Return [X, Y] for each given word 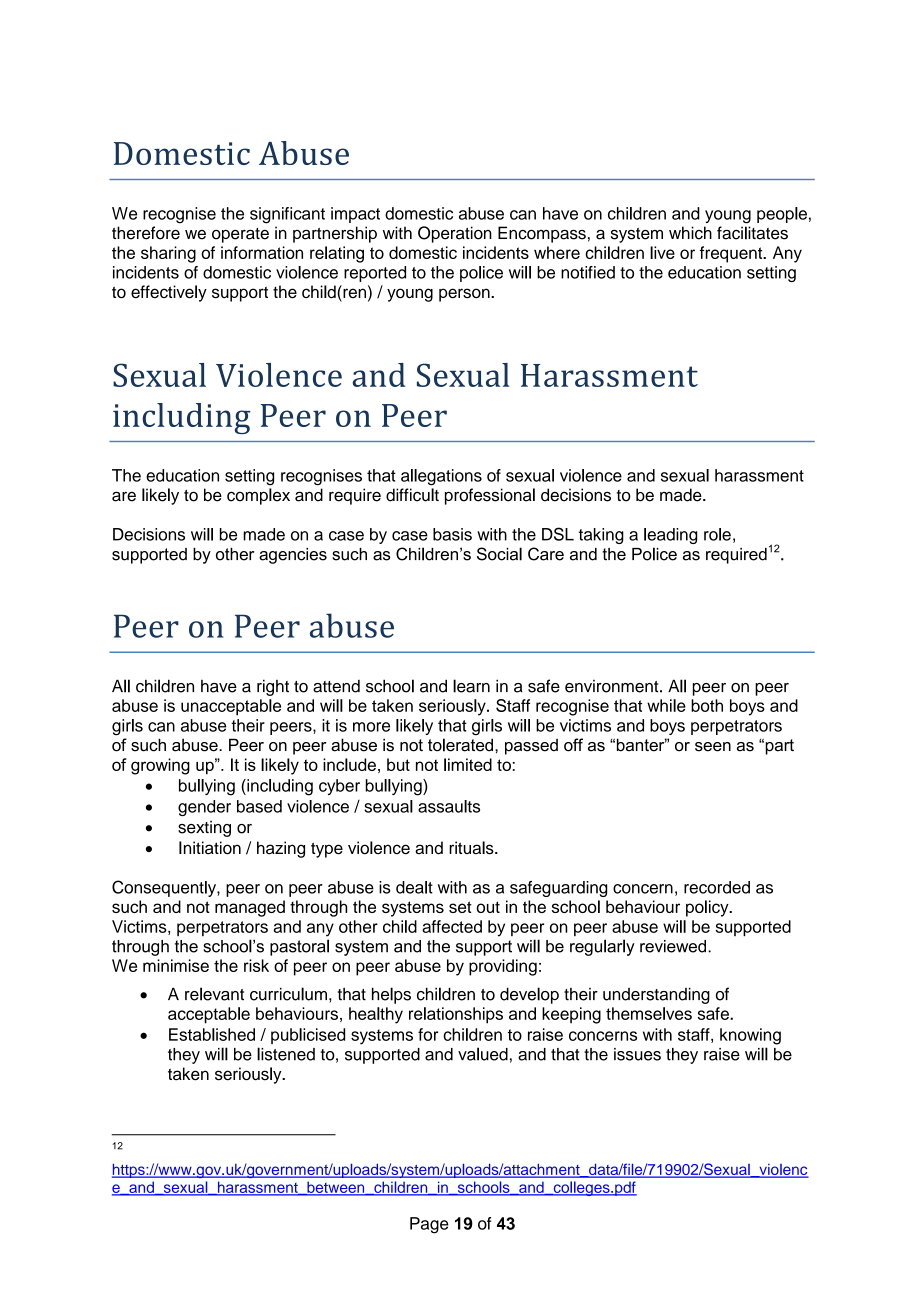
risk [256, 965]
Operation [455, 234]
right [273, 687]
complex [258, 496]
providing [503, 967]
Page [429, 1225]
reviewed [673, 946]
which [690, 233]
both [707, 705]
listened [286, 1054]
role [717, 534]
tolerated [460, 745]
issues [637, 1054]
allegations [441, 477]
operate [240, 235]
